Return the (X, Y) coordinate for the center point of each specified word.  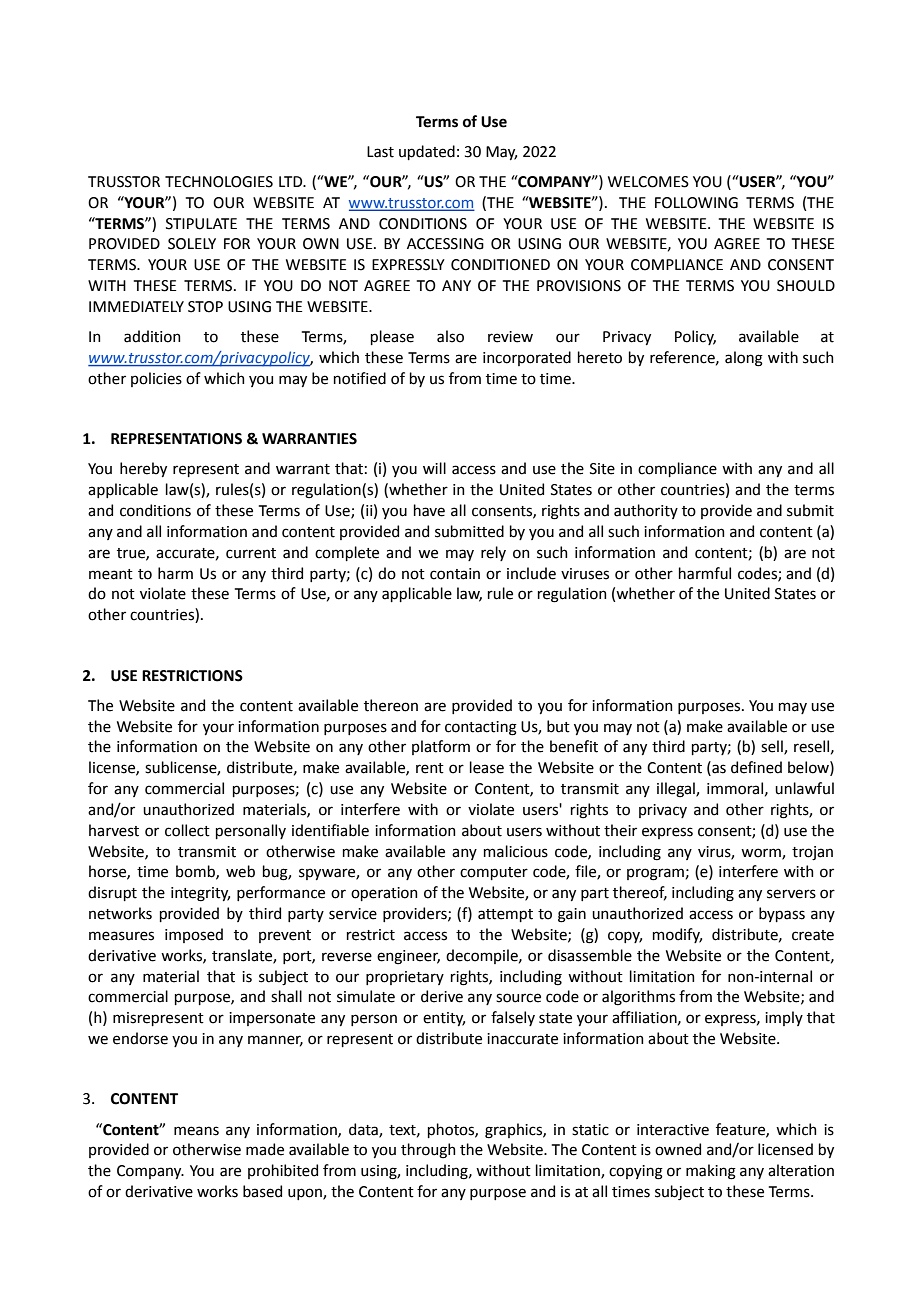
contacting (481, 728)
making (711, 1172)
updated (427, 152)
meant (111, 574)
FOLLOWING (696, 203)
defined (756, 767)
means (196, 1131)
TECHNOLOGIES (219, 182)
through (428, 1151)
